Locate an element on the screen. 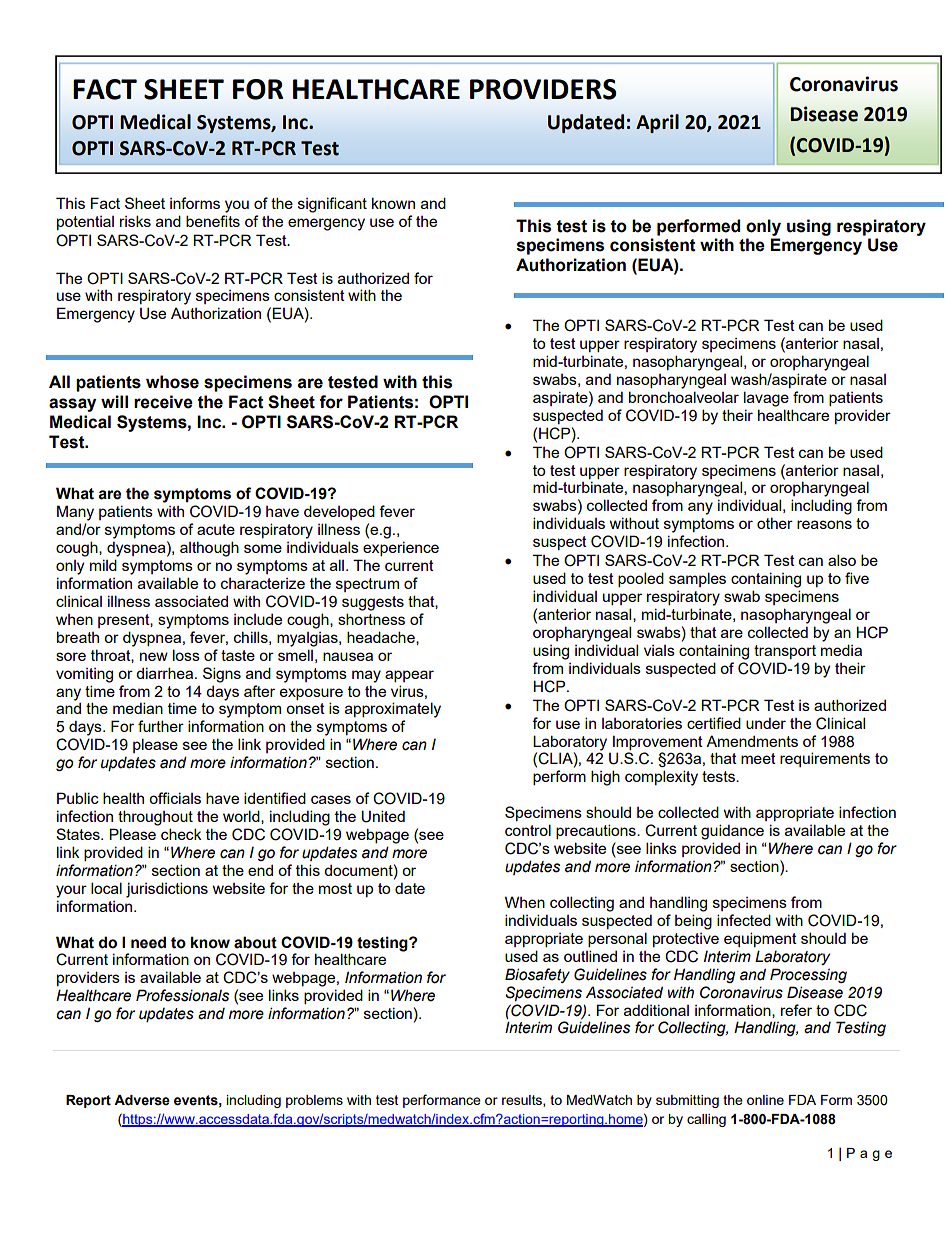 The image size is (952, 1235). problems is located at coordinates (314, 1101).
